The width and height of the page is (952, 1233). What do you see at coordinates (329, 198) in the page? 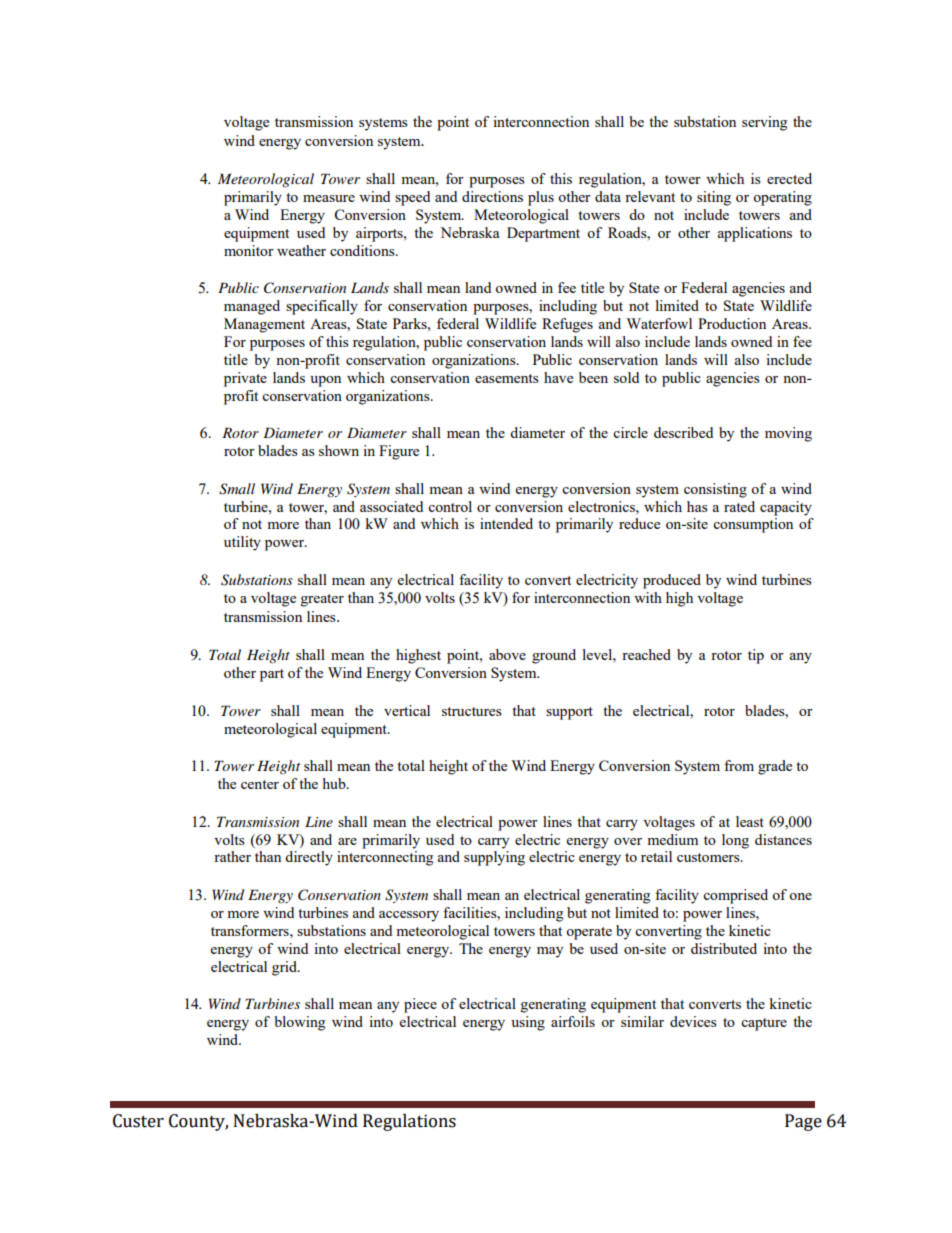
I see `measure` at bounding box center [329, 198].
